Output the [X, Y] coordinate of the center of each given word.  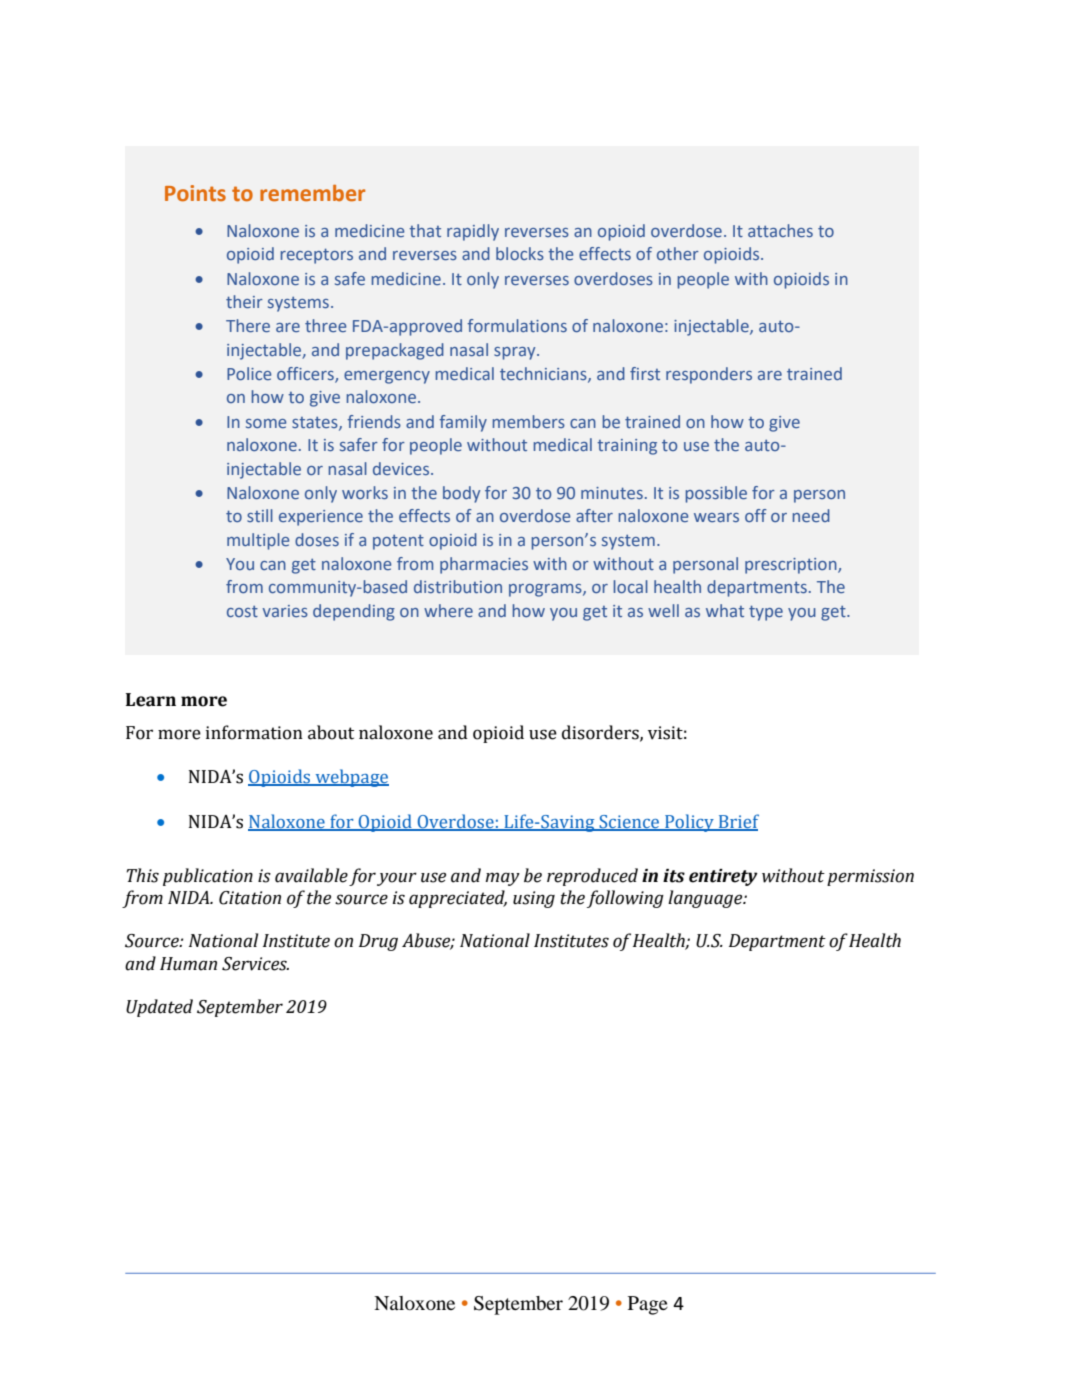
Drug [378, 942]
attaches [780, 230]
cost [242, 611]
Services [255, 964]
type [766, 613]
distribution [458, 586]
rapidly [473, 232]
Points [195, 193]
